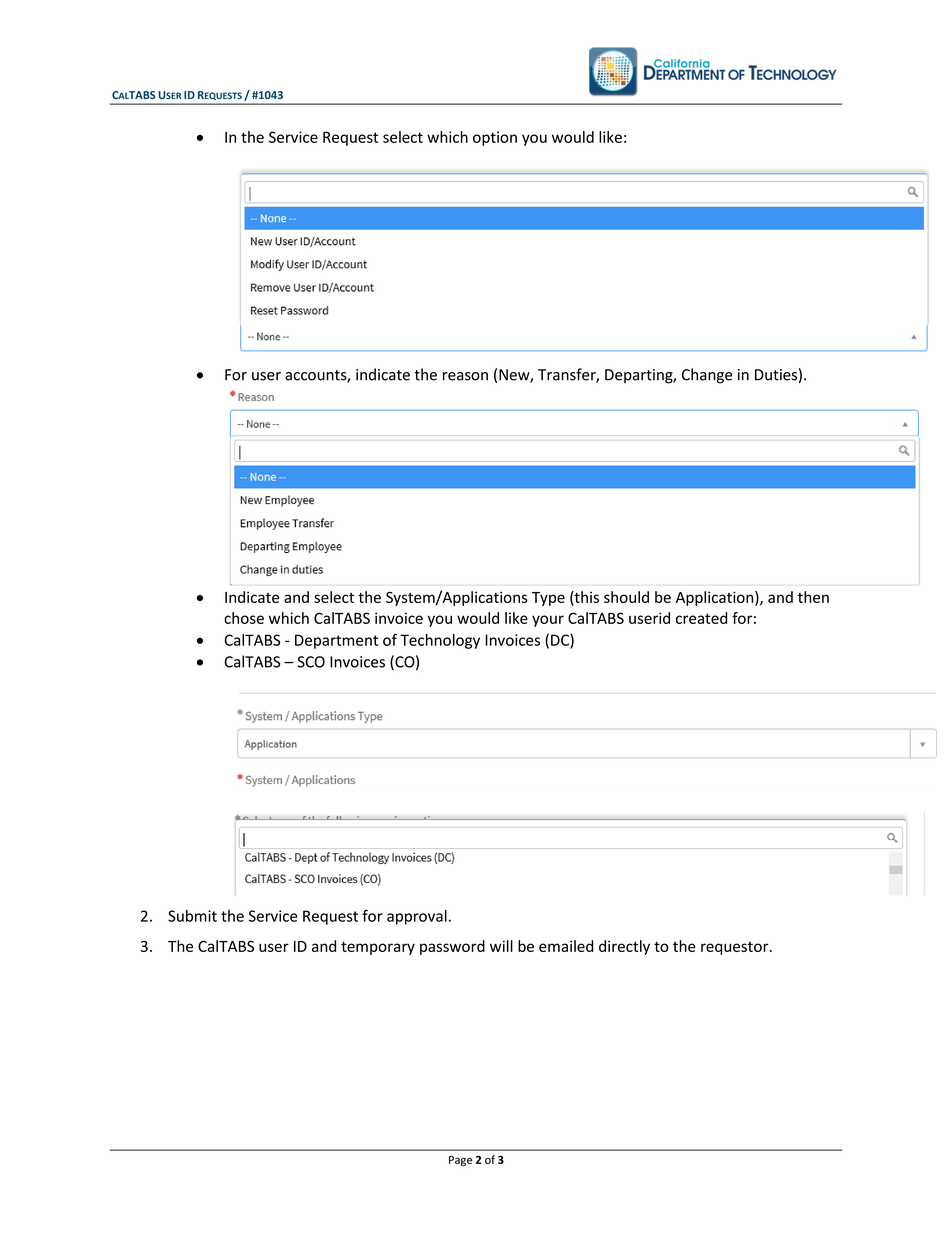 The width and height of the image is (952, 1233). Describe the element at coordinates (465, 376) in the image. I see `reason` at that location.
